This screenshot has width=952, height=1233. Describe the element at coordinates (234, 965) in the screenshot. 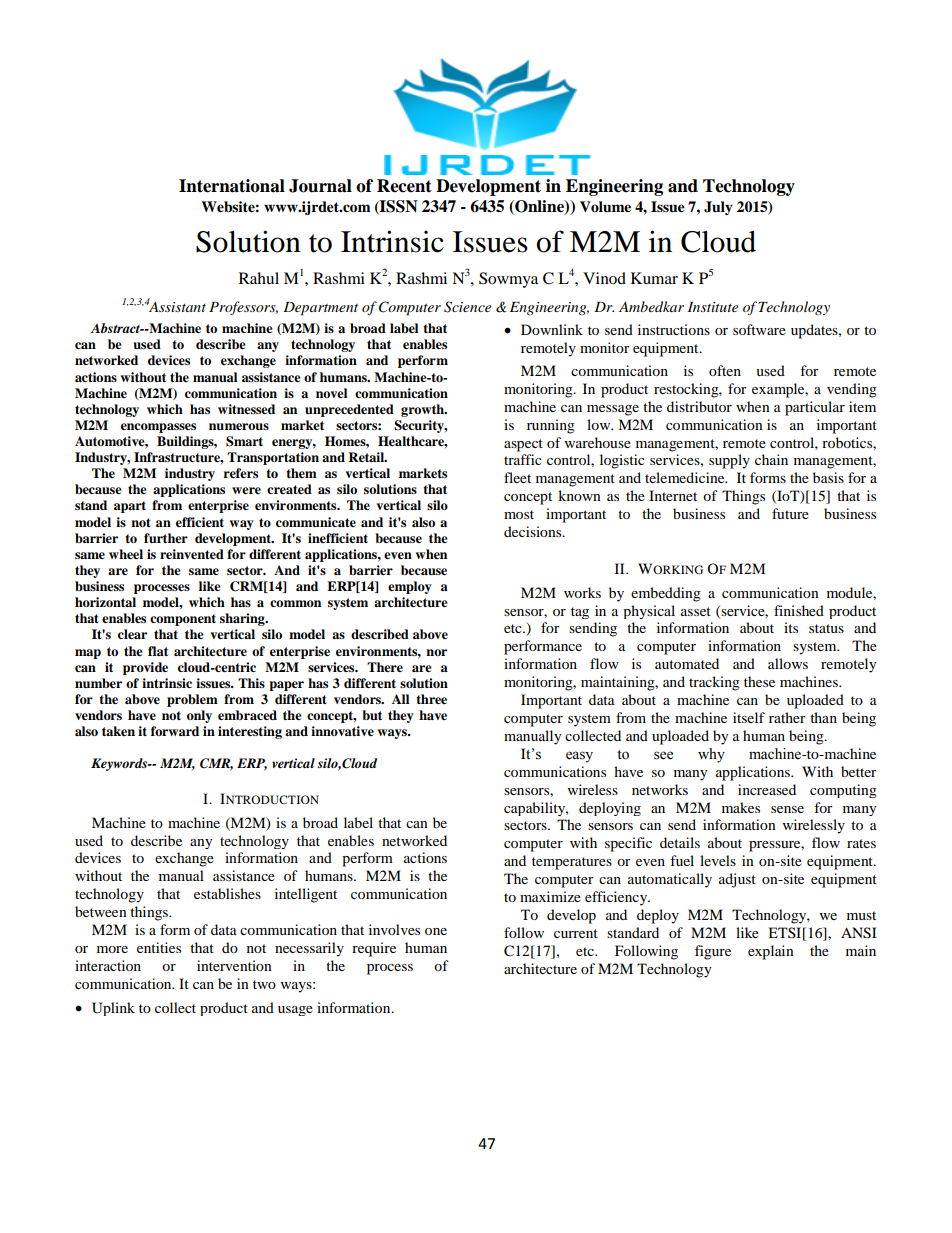

I see `intervention` at that location.
